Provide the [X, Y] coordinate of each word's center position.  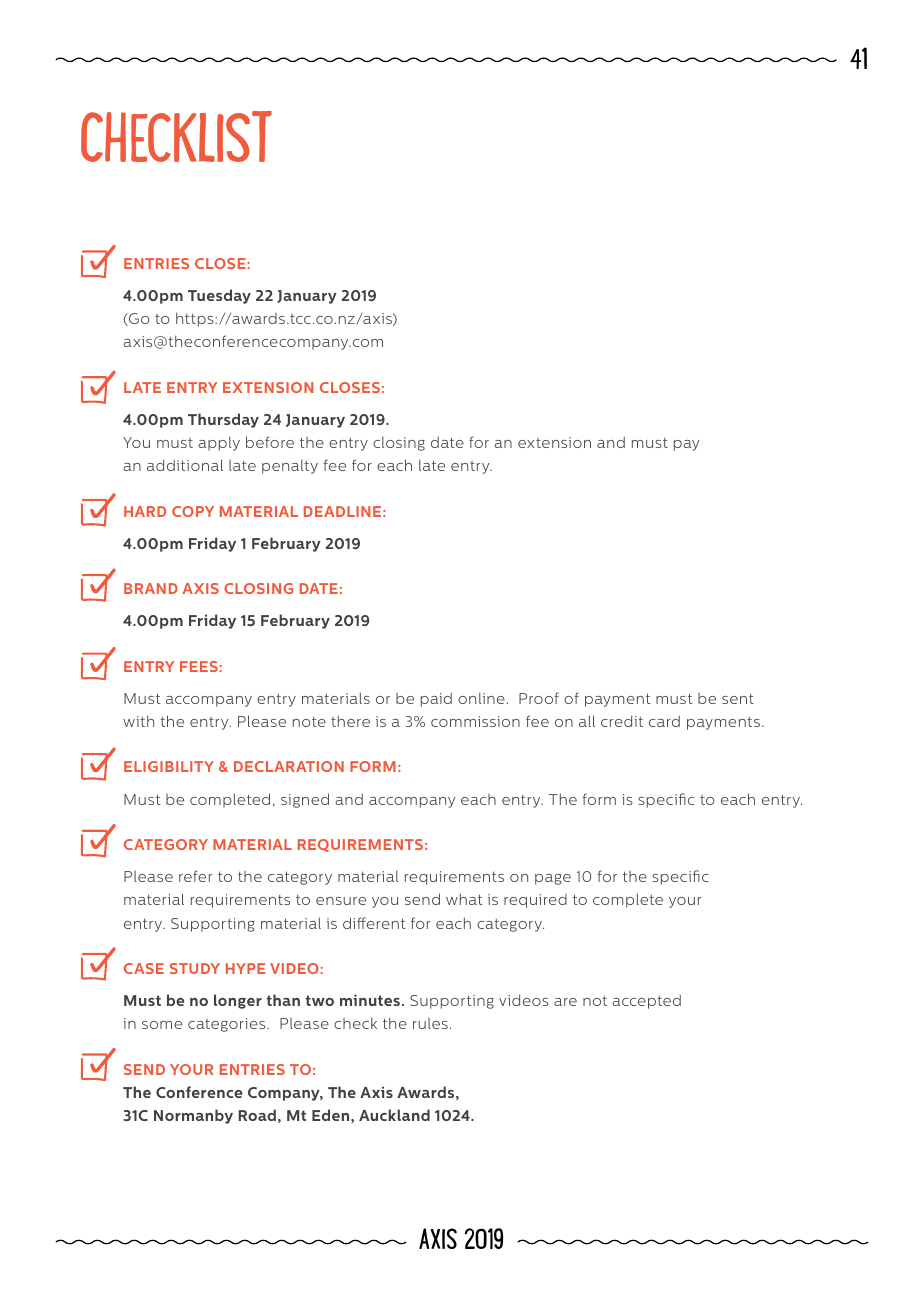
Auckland [394, 1115]
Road [257, 1115]
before [270, 442]
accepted [646, 1002]
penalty [290, 467]
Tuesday [219, 296]
